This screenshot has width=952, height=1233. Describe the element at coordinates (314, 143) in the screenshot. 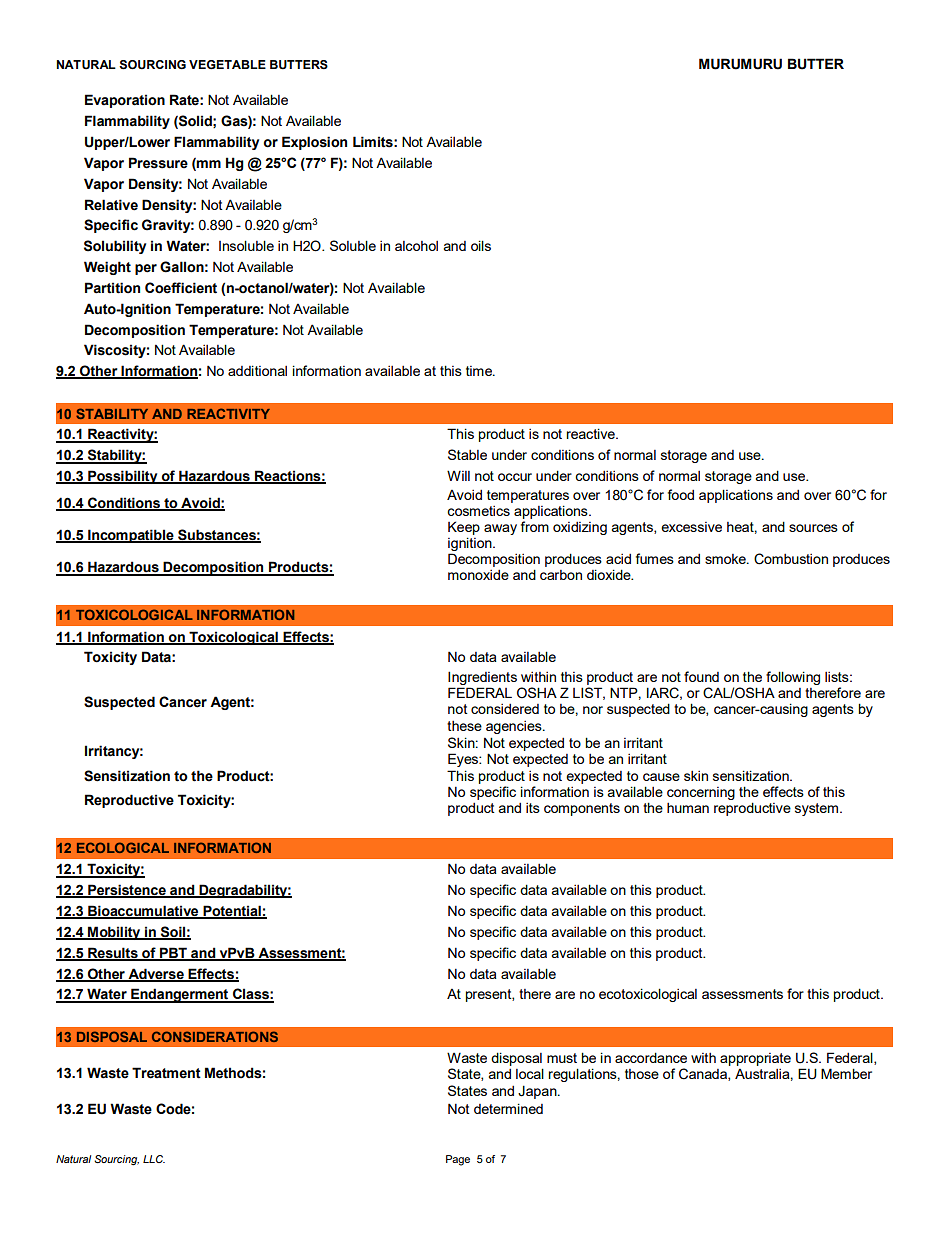

I see `Explosion` at that location.
